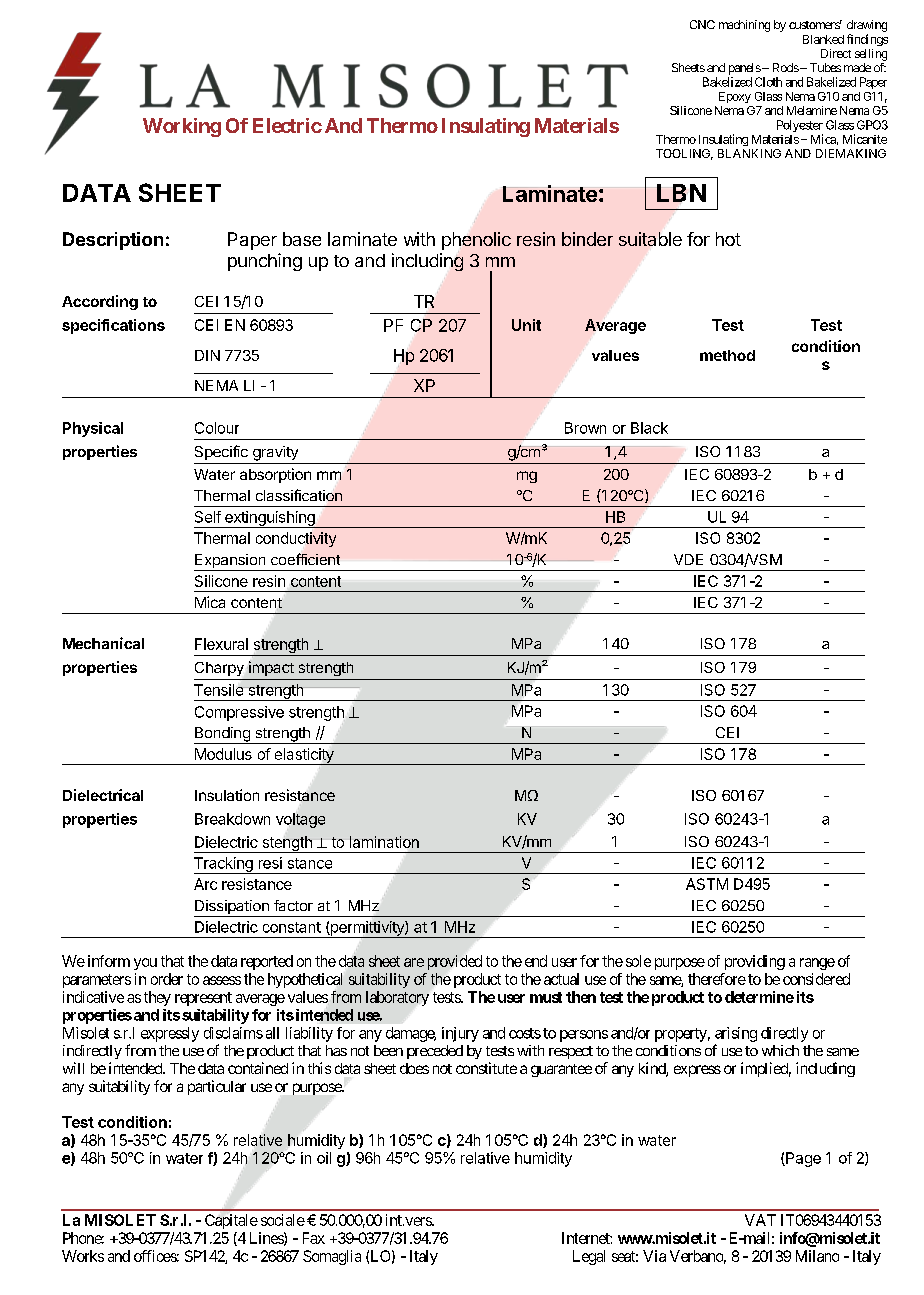 Image resolution: width=924 pixels, height=1295 pixels. I want to click on VAT, so click(760, 1220).
